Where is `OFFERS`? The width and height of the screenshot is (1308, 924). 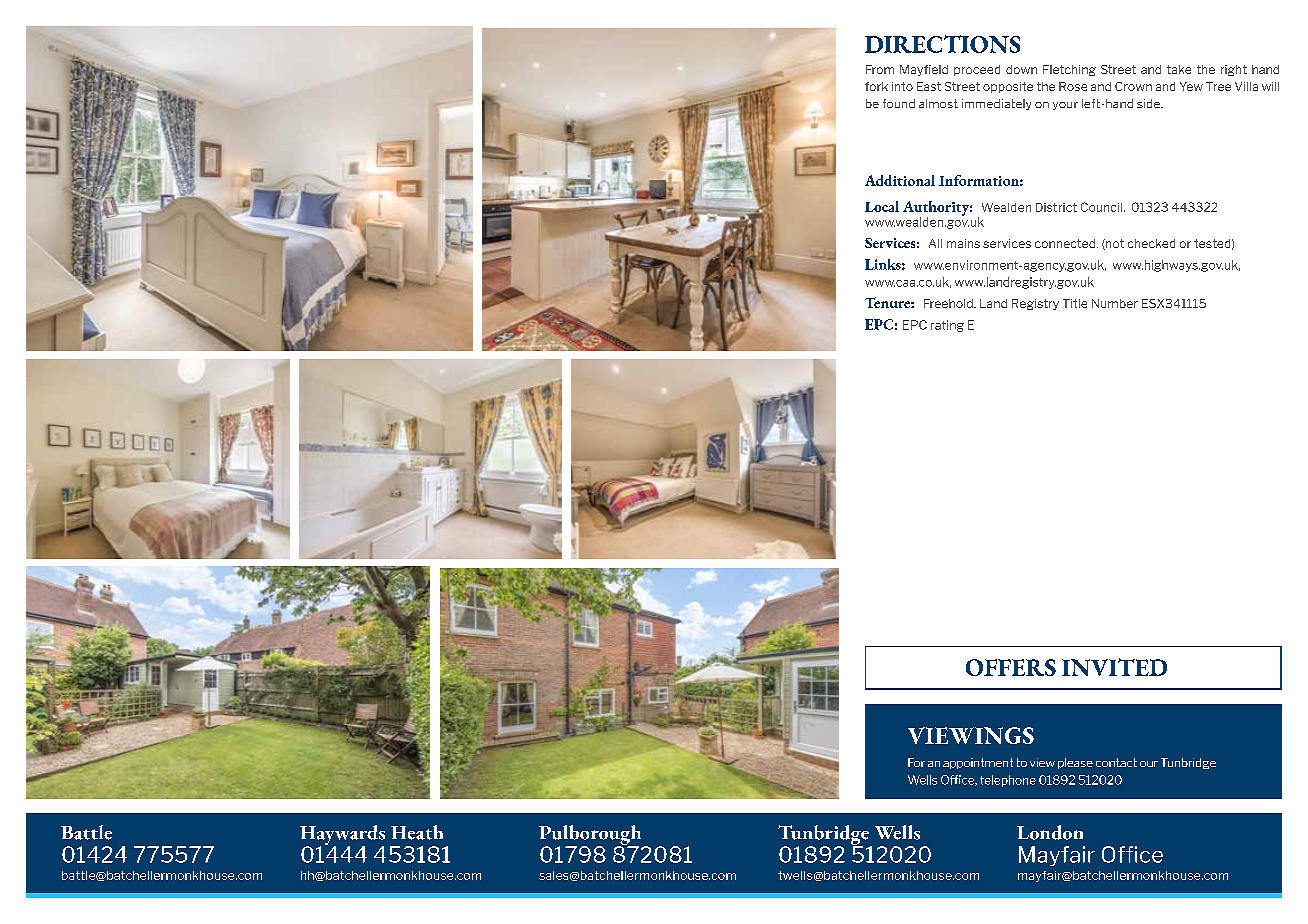 OFFERS is located at coordinates (1011, 667).
